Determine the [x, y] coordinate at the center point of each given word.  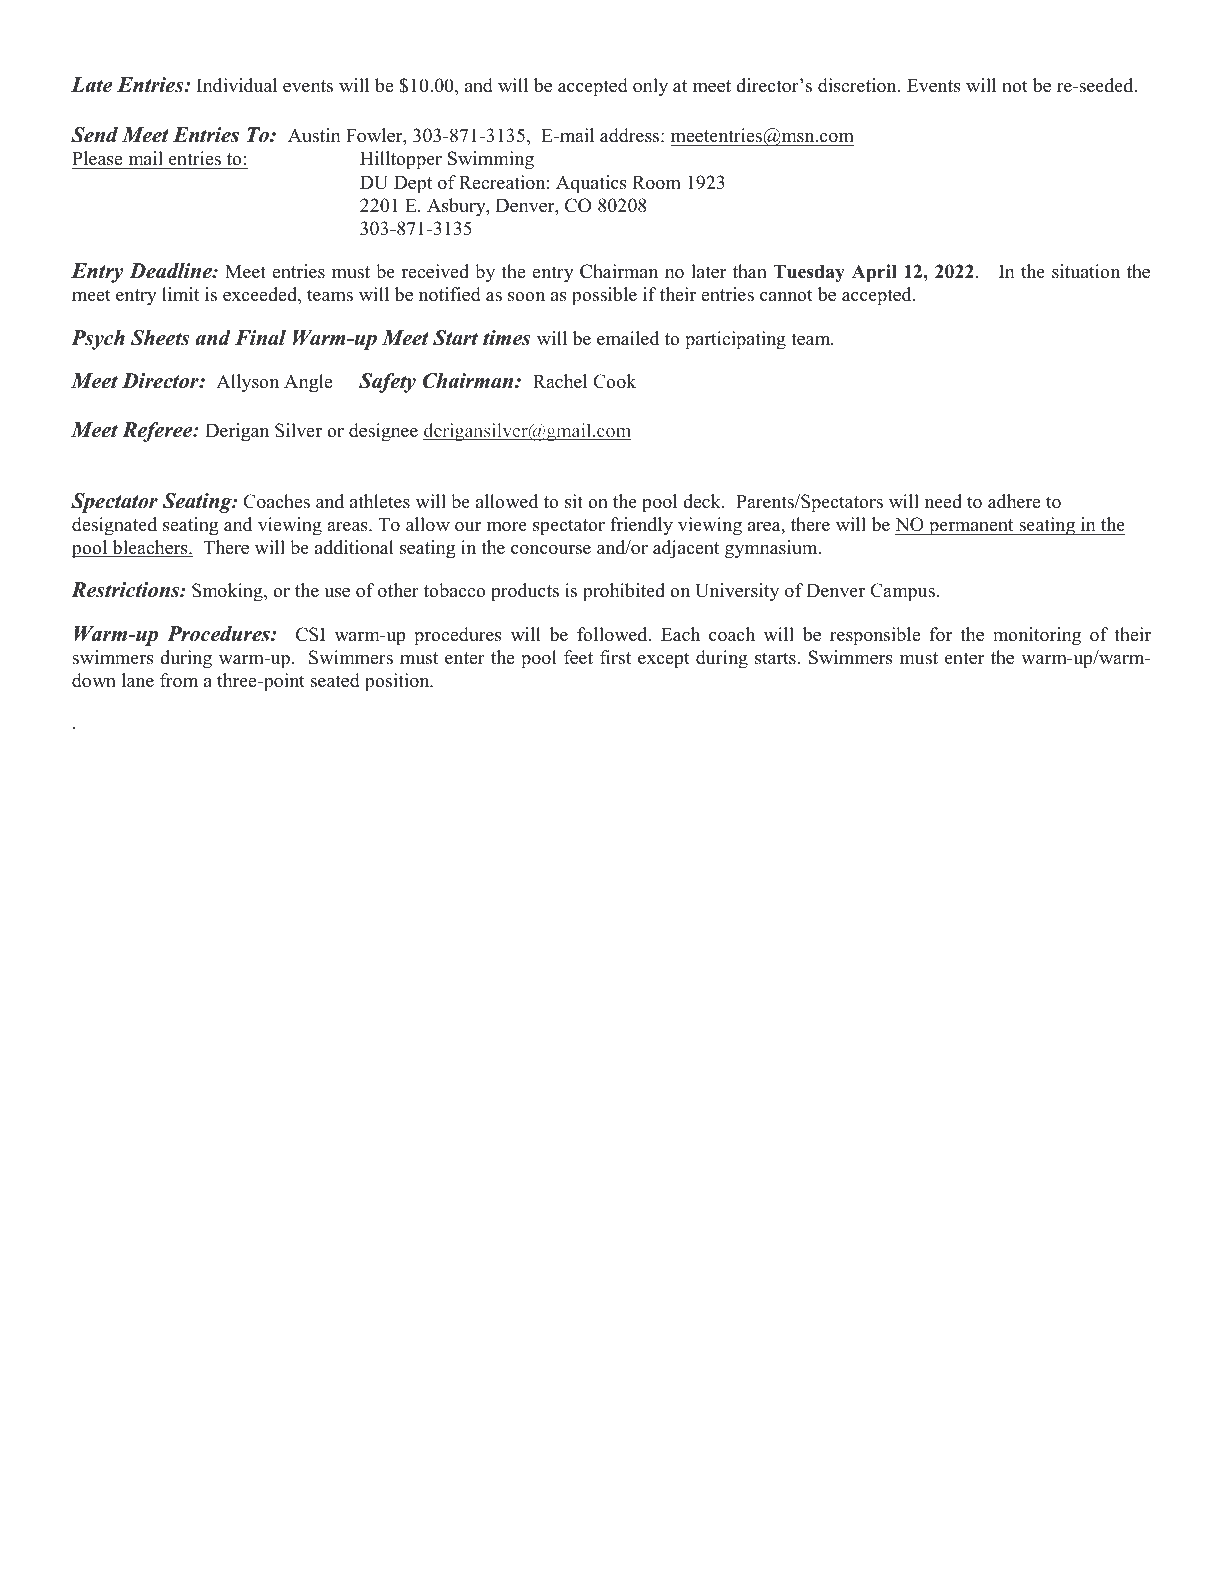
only [650, 87]
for [941, 634]
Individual [237, 85]
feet [578, 657]
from [179, 680]
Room [656, 183]
